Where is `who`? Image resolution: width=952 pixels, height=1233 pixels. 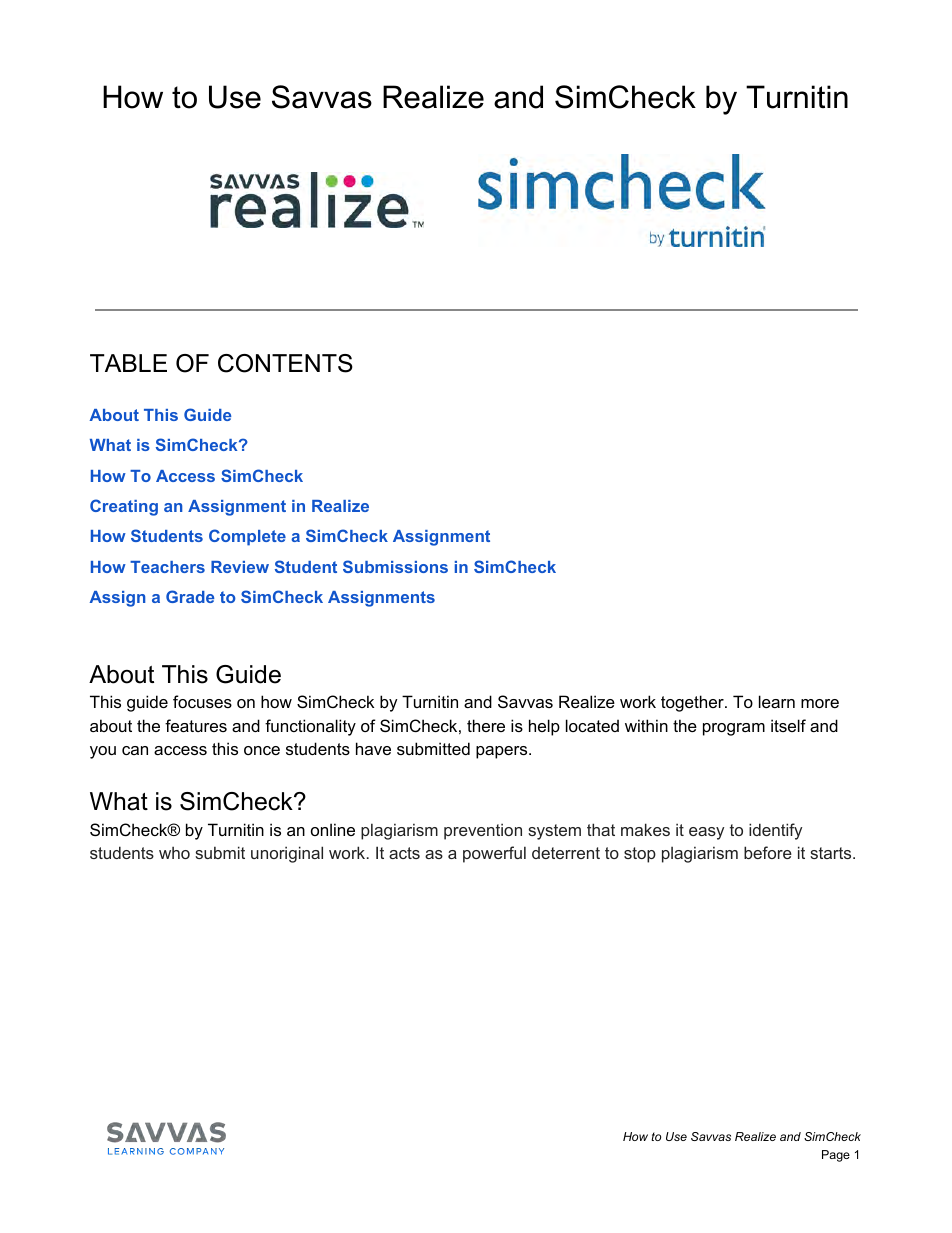
who is located at coordinates (174, 852).
